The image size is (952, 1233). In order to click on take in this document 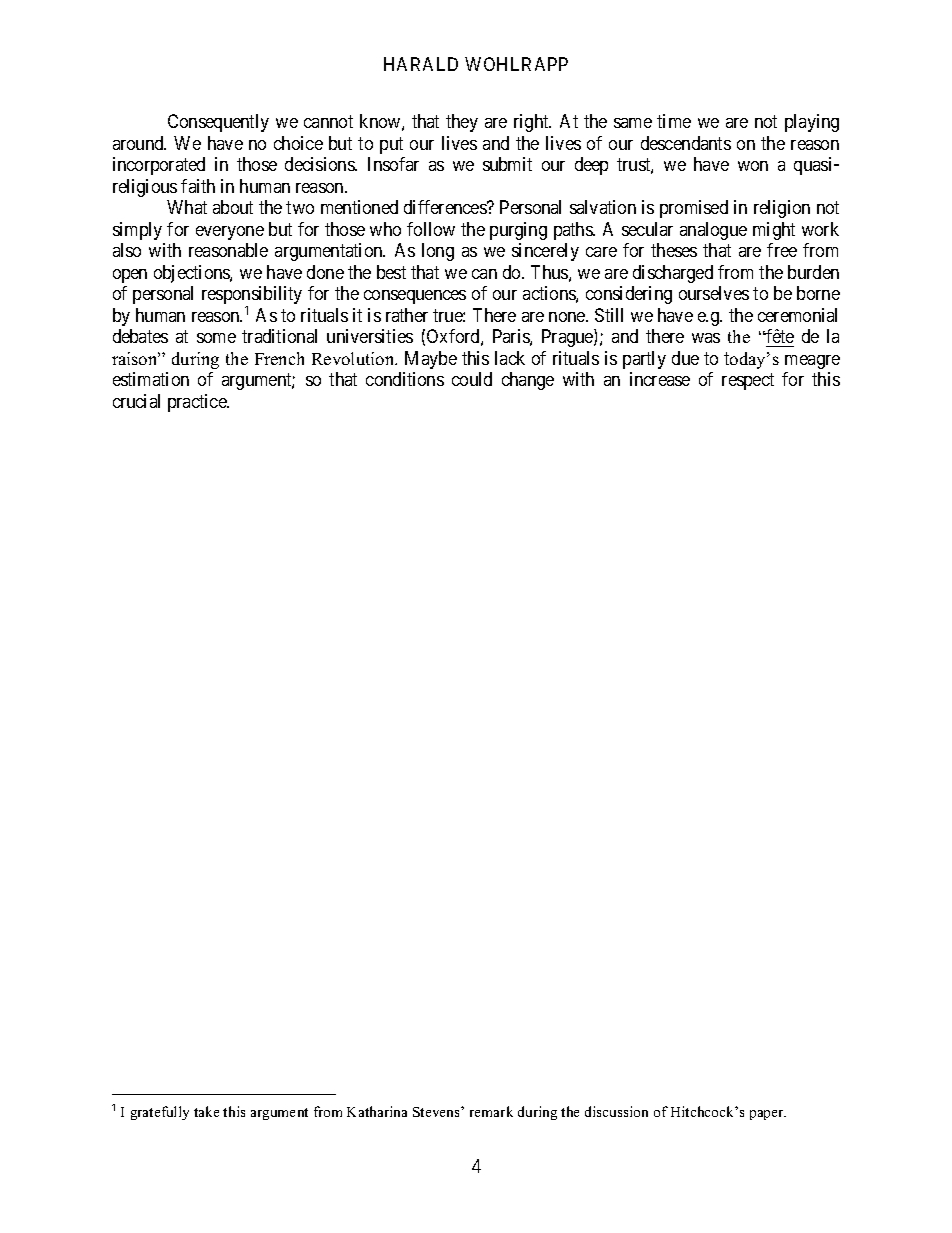, I will do `click(206, 1111)`.
